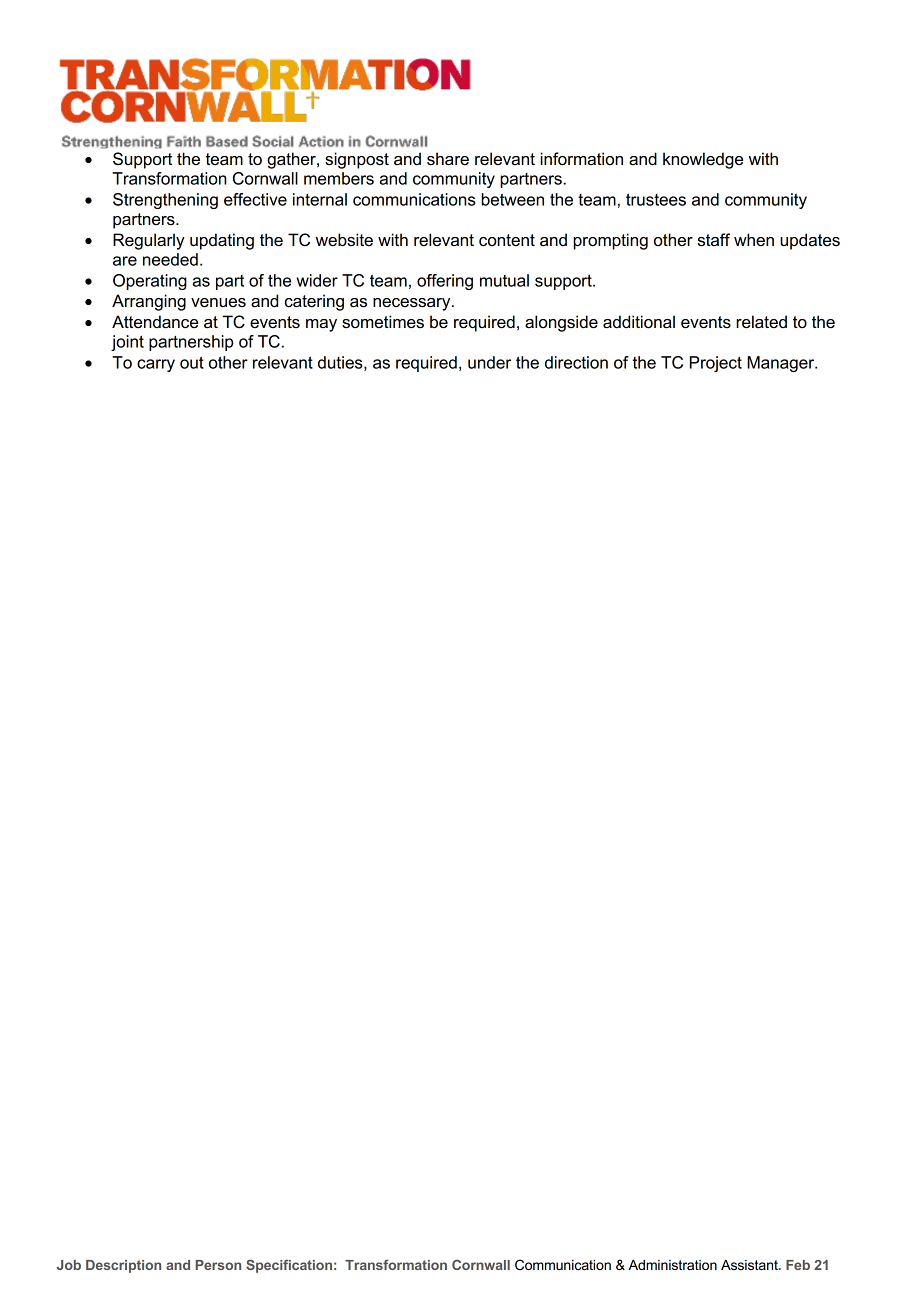 The height and width of the screenshot is (1308, 924). What do you see at coordinates (715, 364) in the screenshot?
I see `Project` at bounding box center [715, 364].
